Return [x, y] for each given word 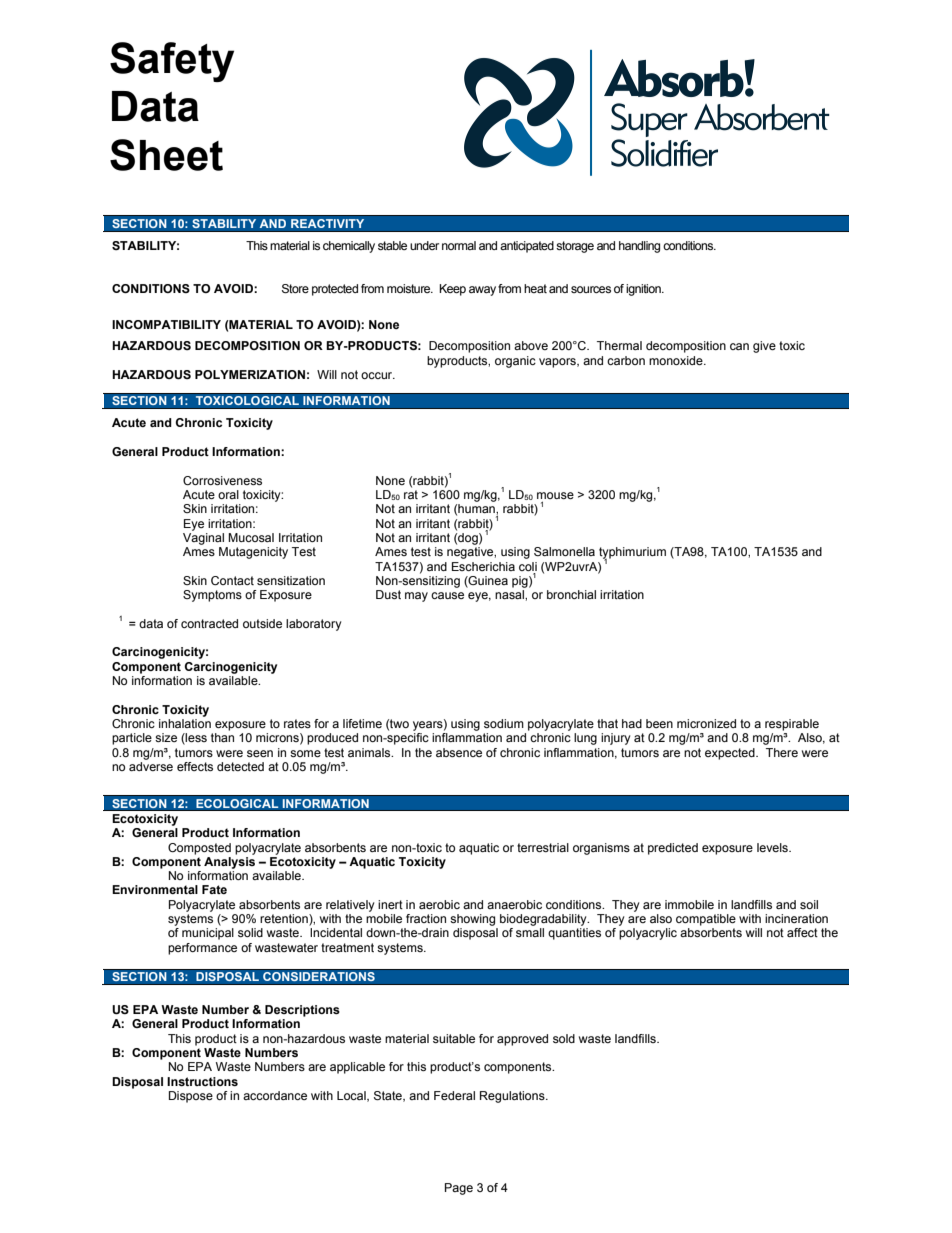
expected [731, 754]
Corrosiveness [222, 480]
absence [459, 752]
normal [459, 245]
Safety [172, 62]
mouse [555, 495]
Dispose [191, 1097]
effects [195, 766]
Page [459, 1189]
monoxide [677, 360]
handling [639, 247]
